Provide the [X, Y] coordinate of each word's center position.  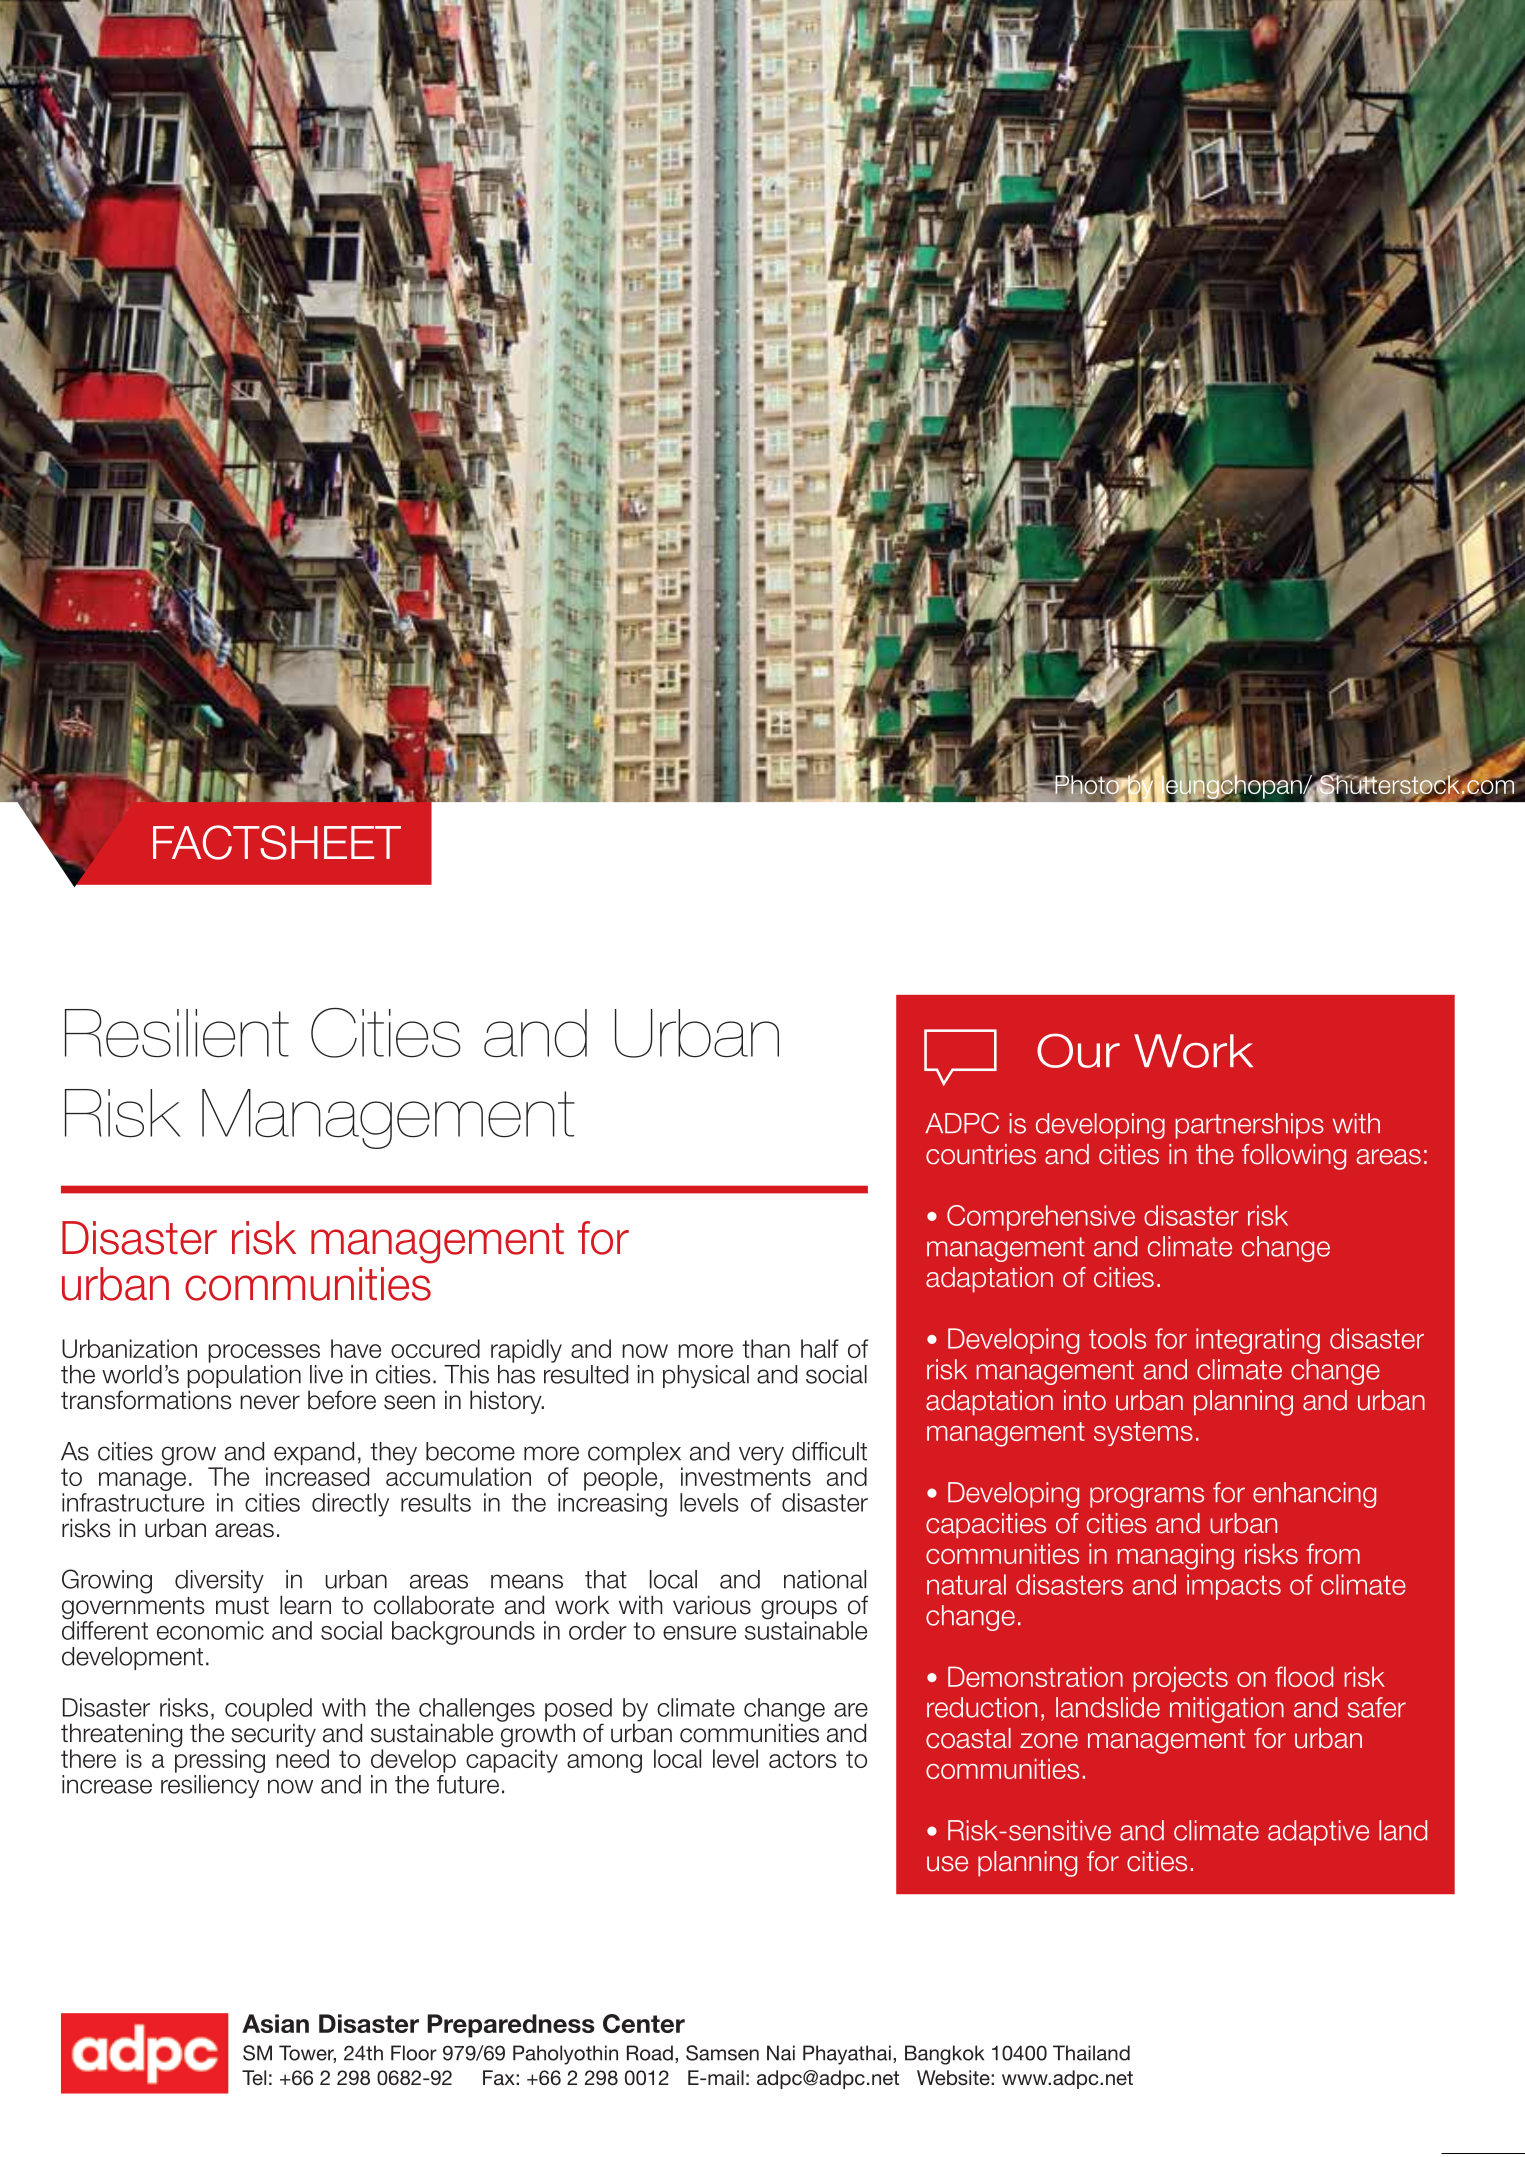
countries [981, 1154]
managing [1175, 1556]
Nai [781, 2053]
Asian [275, 2023]
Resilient [177, 1033]
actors [803, 1759]
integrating [1258, 1341]
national [825, 1579]
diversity [219, 1581]
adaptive [1318, 1833]
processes [264, 1353]
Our [1078, 1050]
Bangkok [944, 2055]
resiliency [211, 1785]
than [766, 1348]
